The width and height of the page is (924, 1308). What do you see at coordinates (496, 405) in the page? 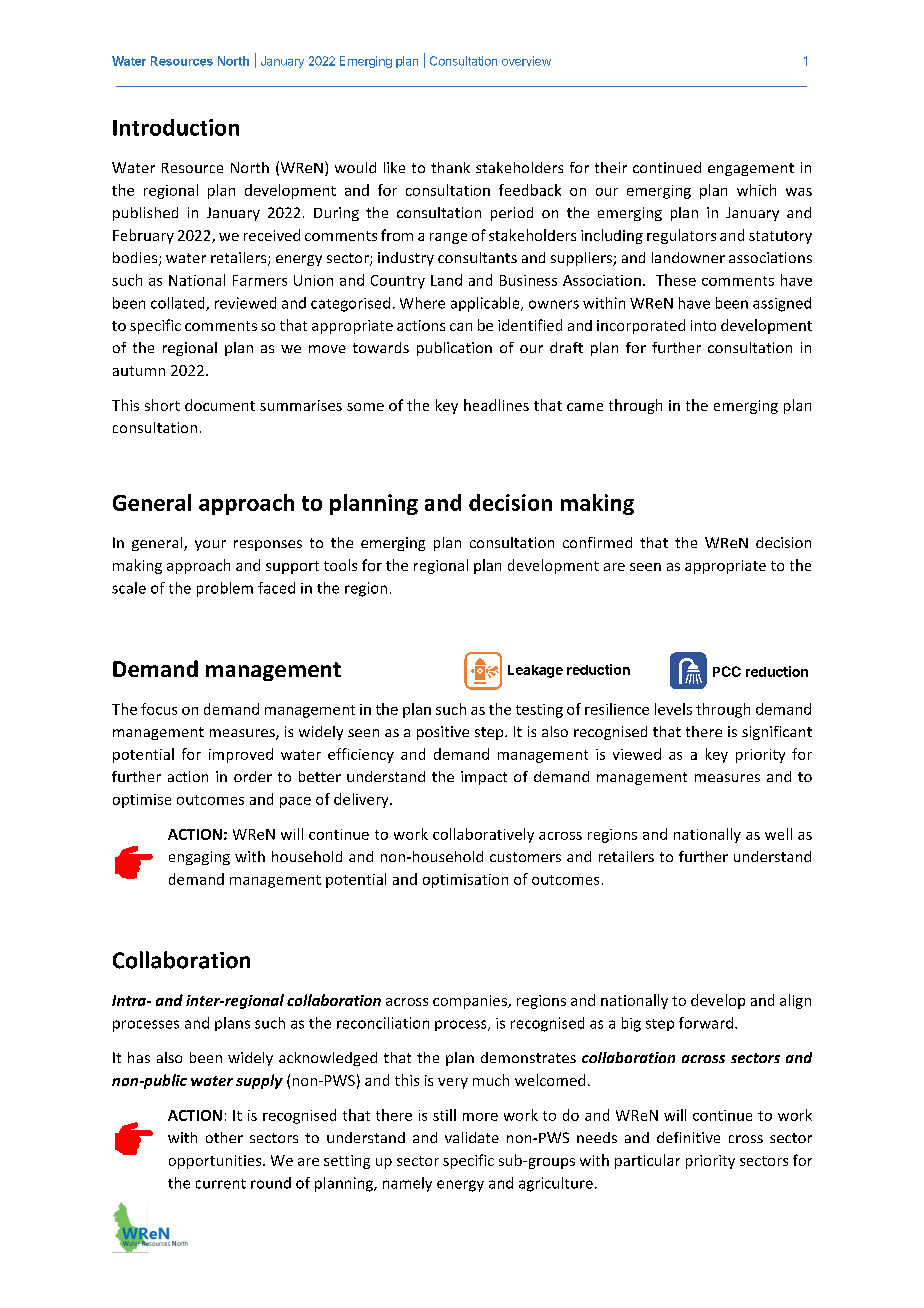
I see `headlines` at bounding box center [496, 405].
